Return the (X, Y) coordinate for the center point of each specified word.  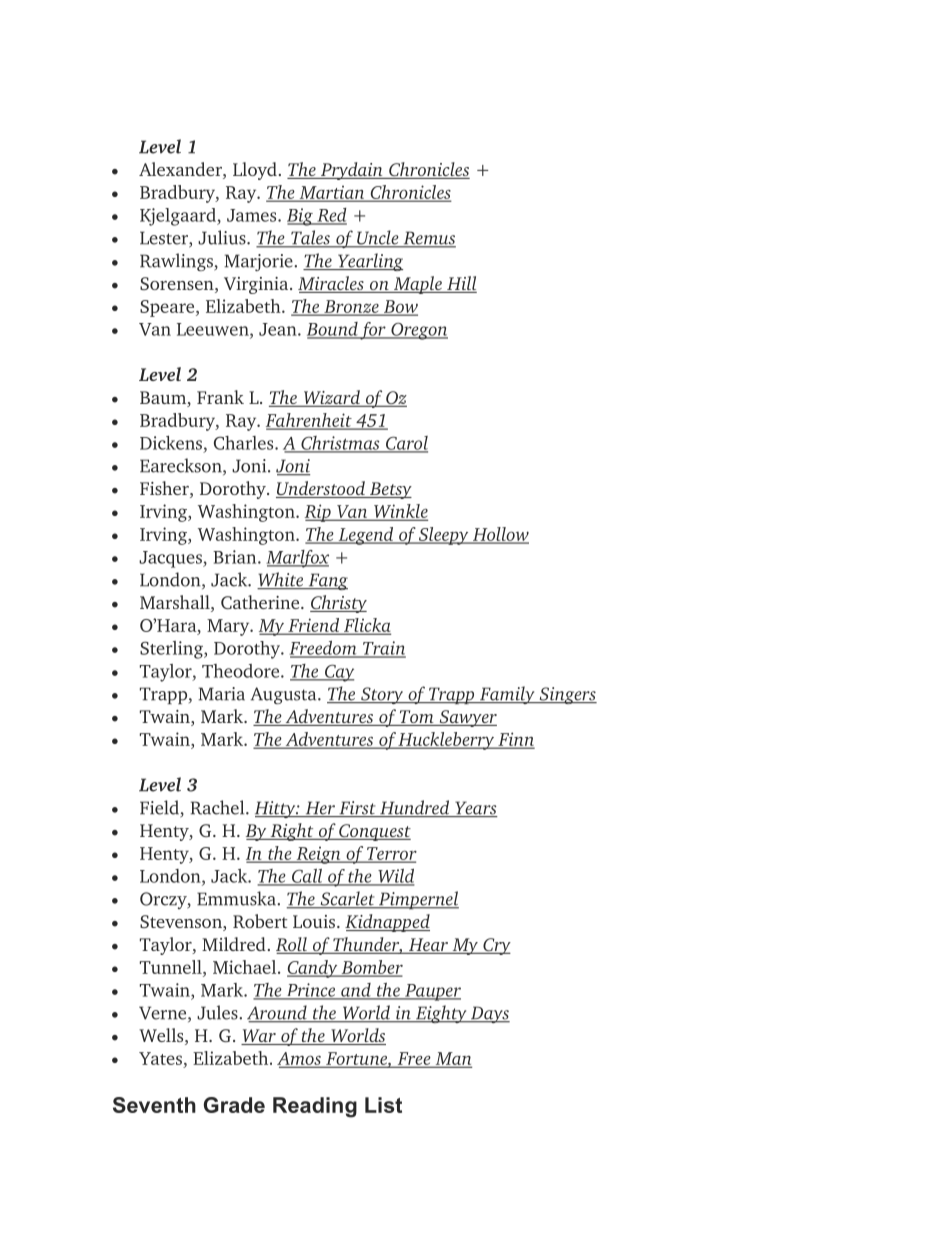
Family (507, 695)
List (383, 1105)
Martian (332, 193)
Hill (461, 284)
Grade (234, 1105)
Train (383, 649)
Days (489, 1014)
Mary (229, 627)
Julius (223, 237)
